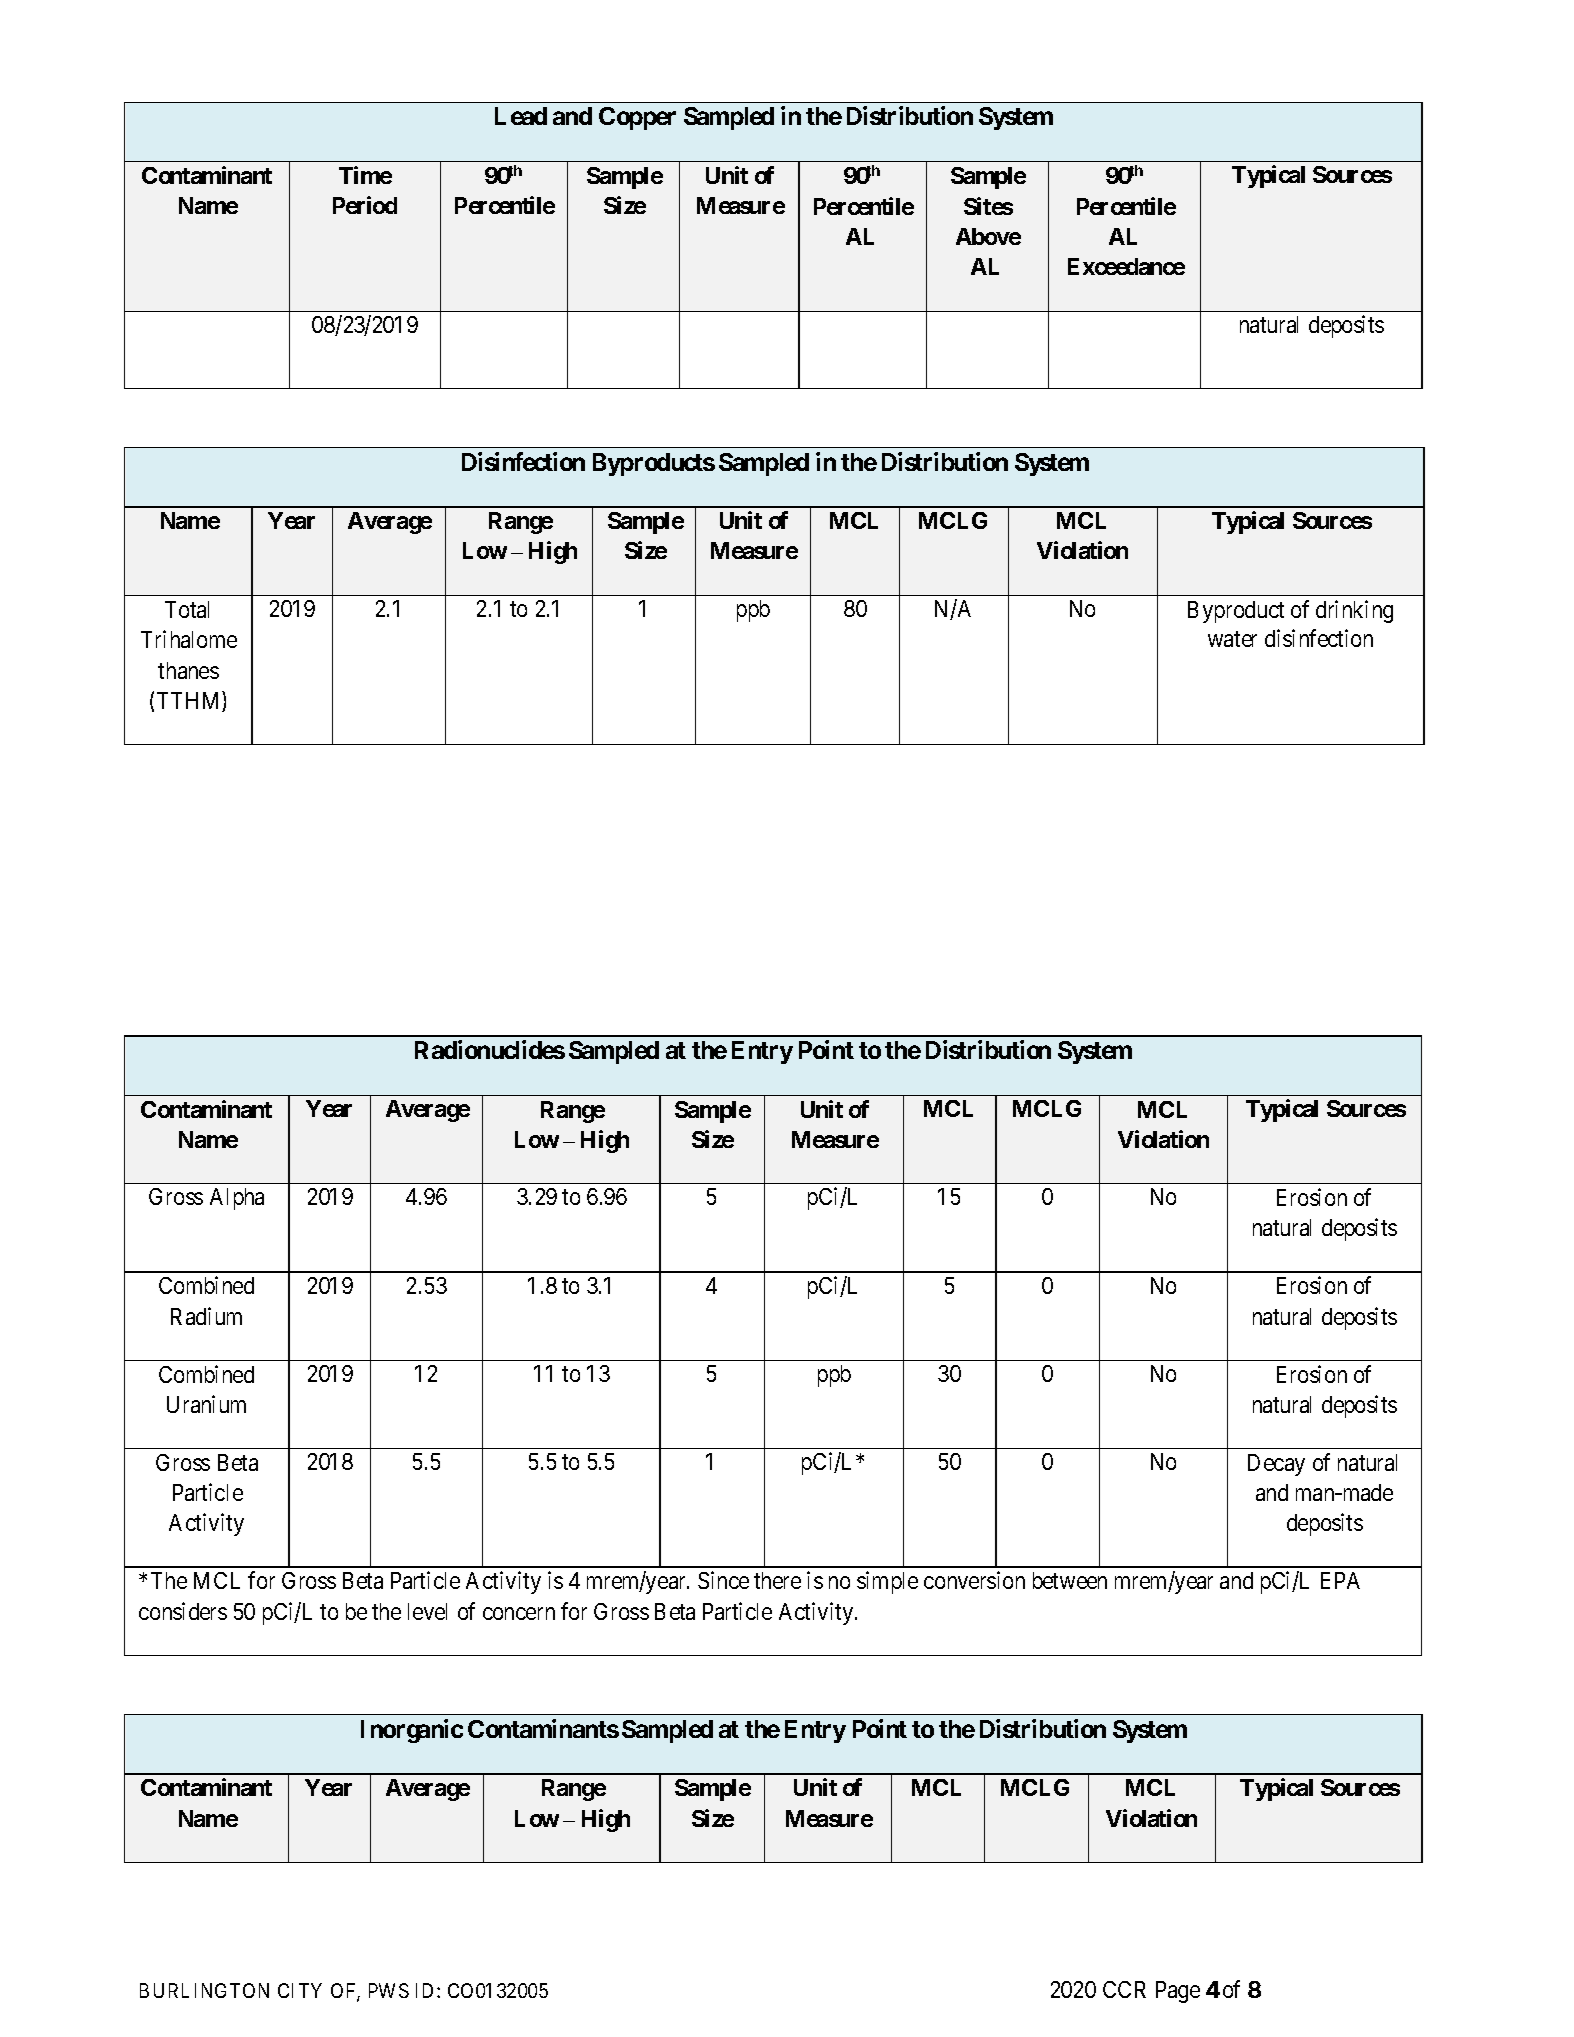 This screenshot has height=2037, width=1574. I want to click on Lead, so click(521, 116).
